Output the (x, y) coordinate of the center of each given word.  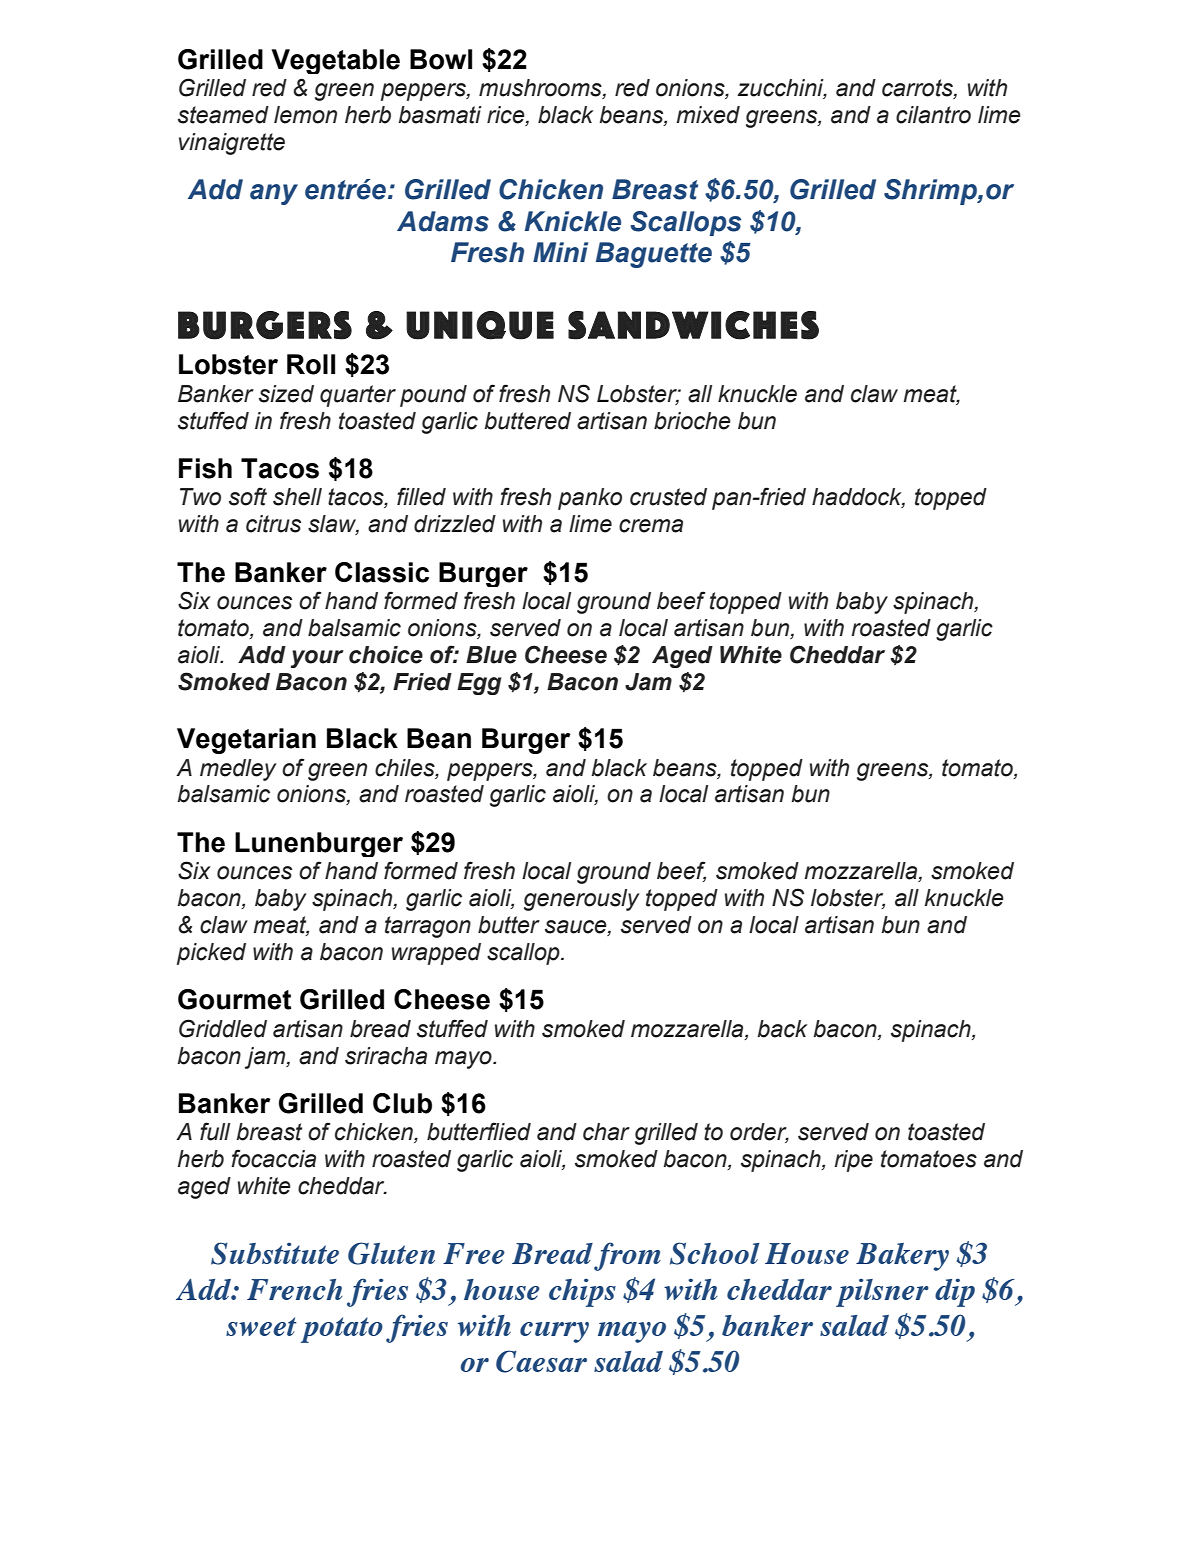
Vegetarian (246, 741)
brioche (692, 421)
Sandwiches (693, 325)
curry (554, 1332)
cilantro (933, 115)
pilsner (882, 1292)
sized (286, 394)
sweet (261, 1326)
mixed (708, 115)
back (782, 1029)
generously (581, 900)
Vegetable (335, 61)
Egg (479, 684)
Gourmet (234, 999)
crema (651, 526)
